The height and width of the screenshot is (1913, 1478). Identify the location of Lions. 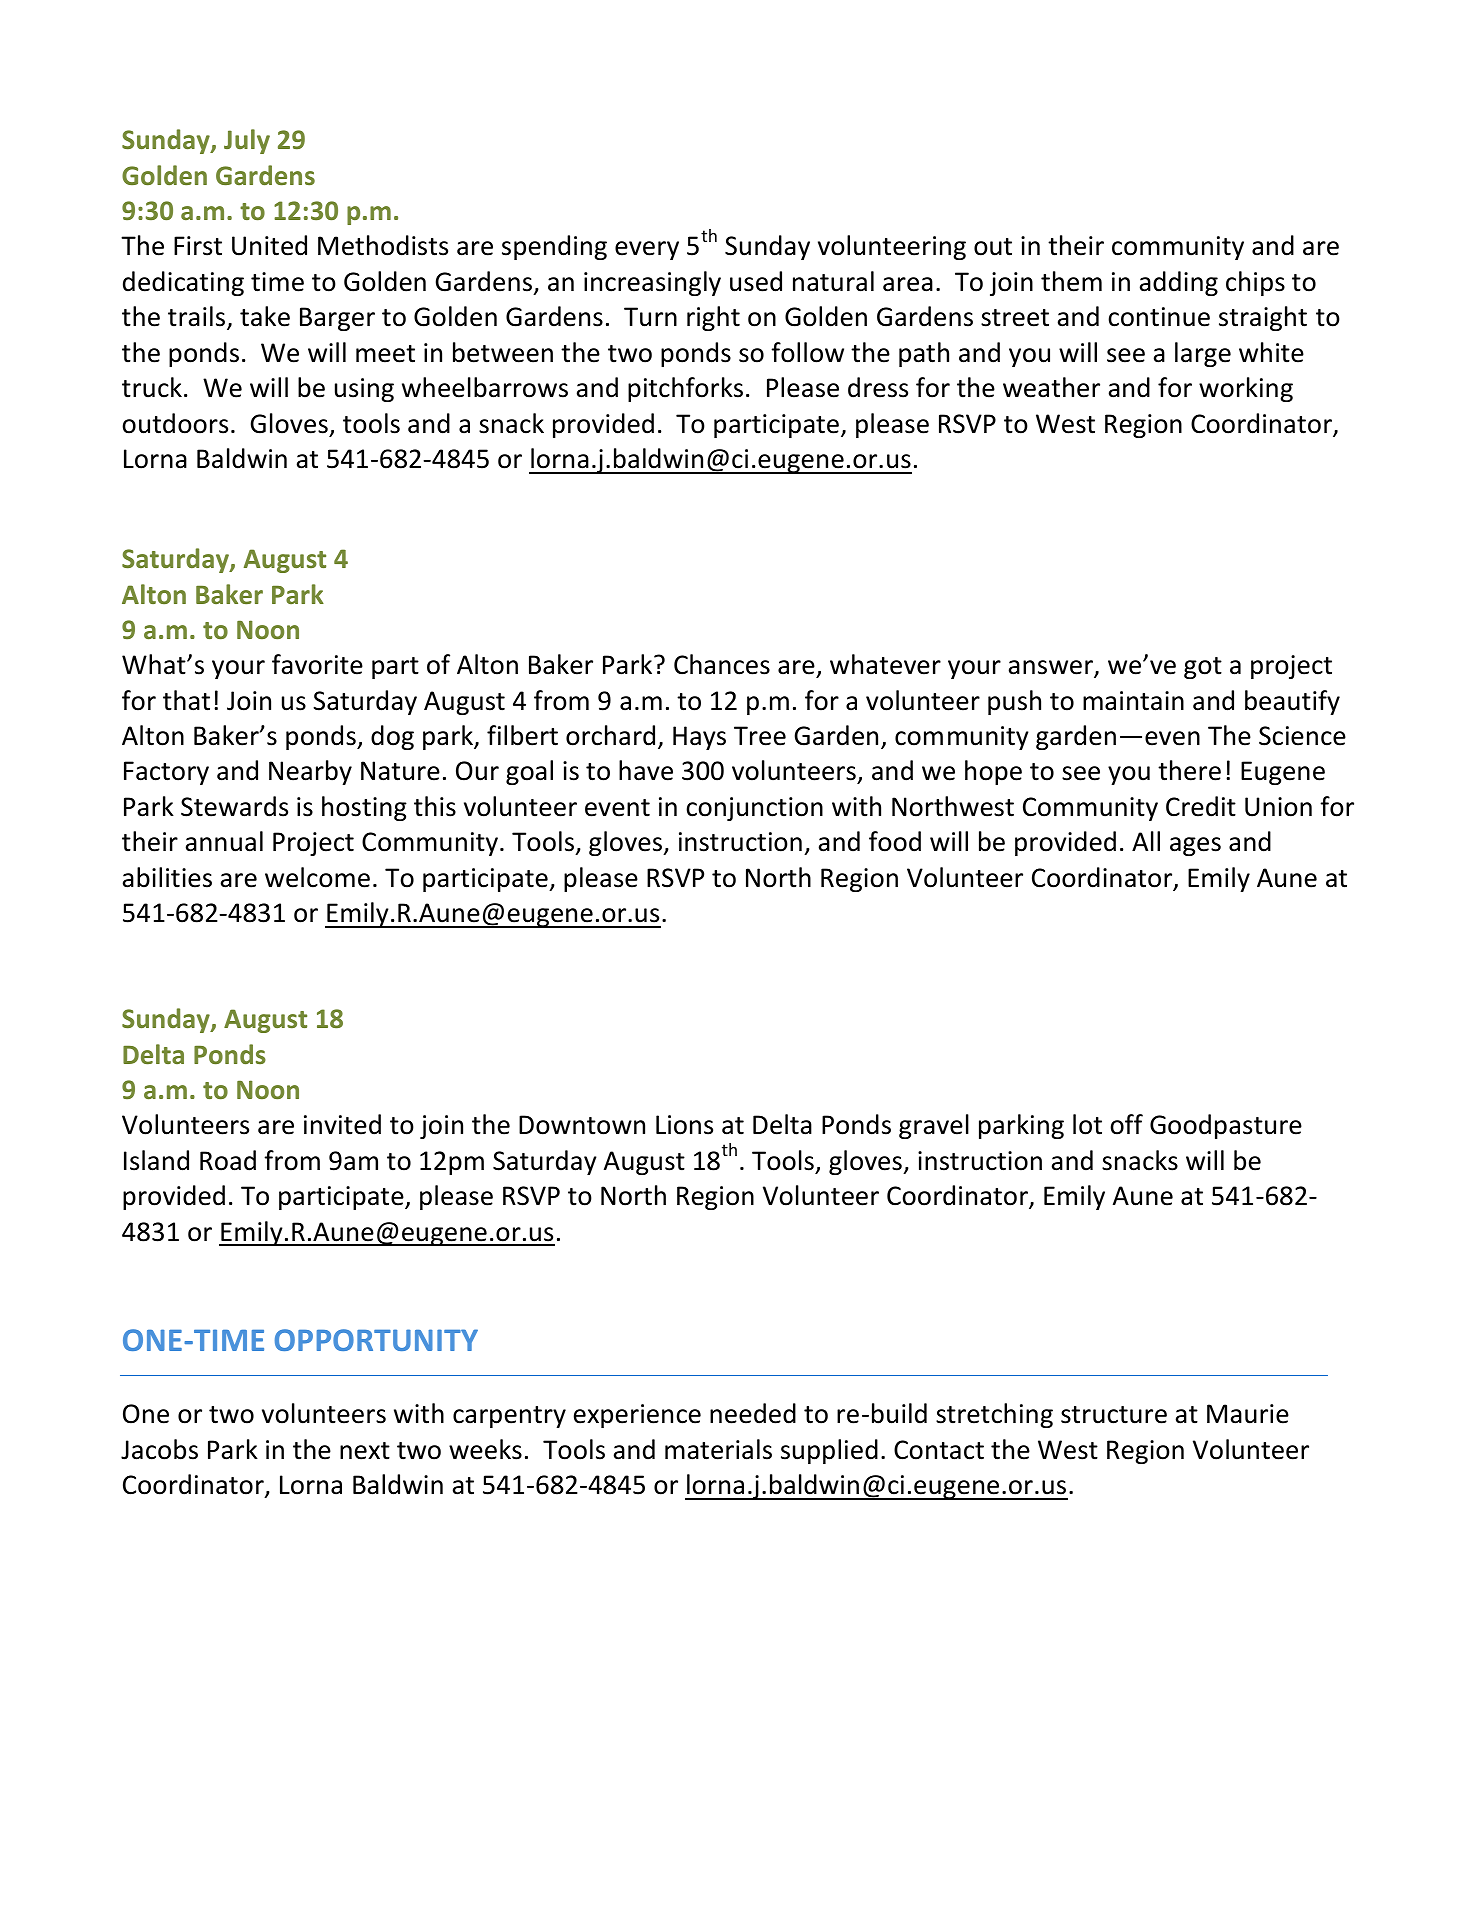
(684, 1125).
